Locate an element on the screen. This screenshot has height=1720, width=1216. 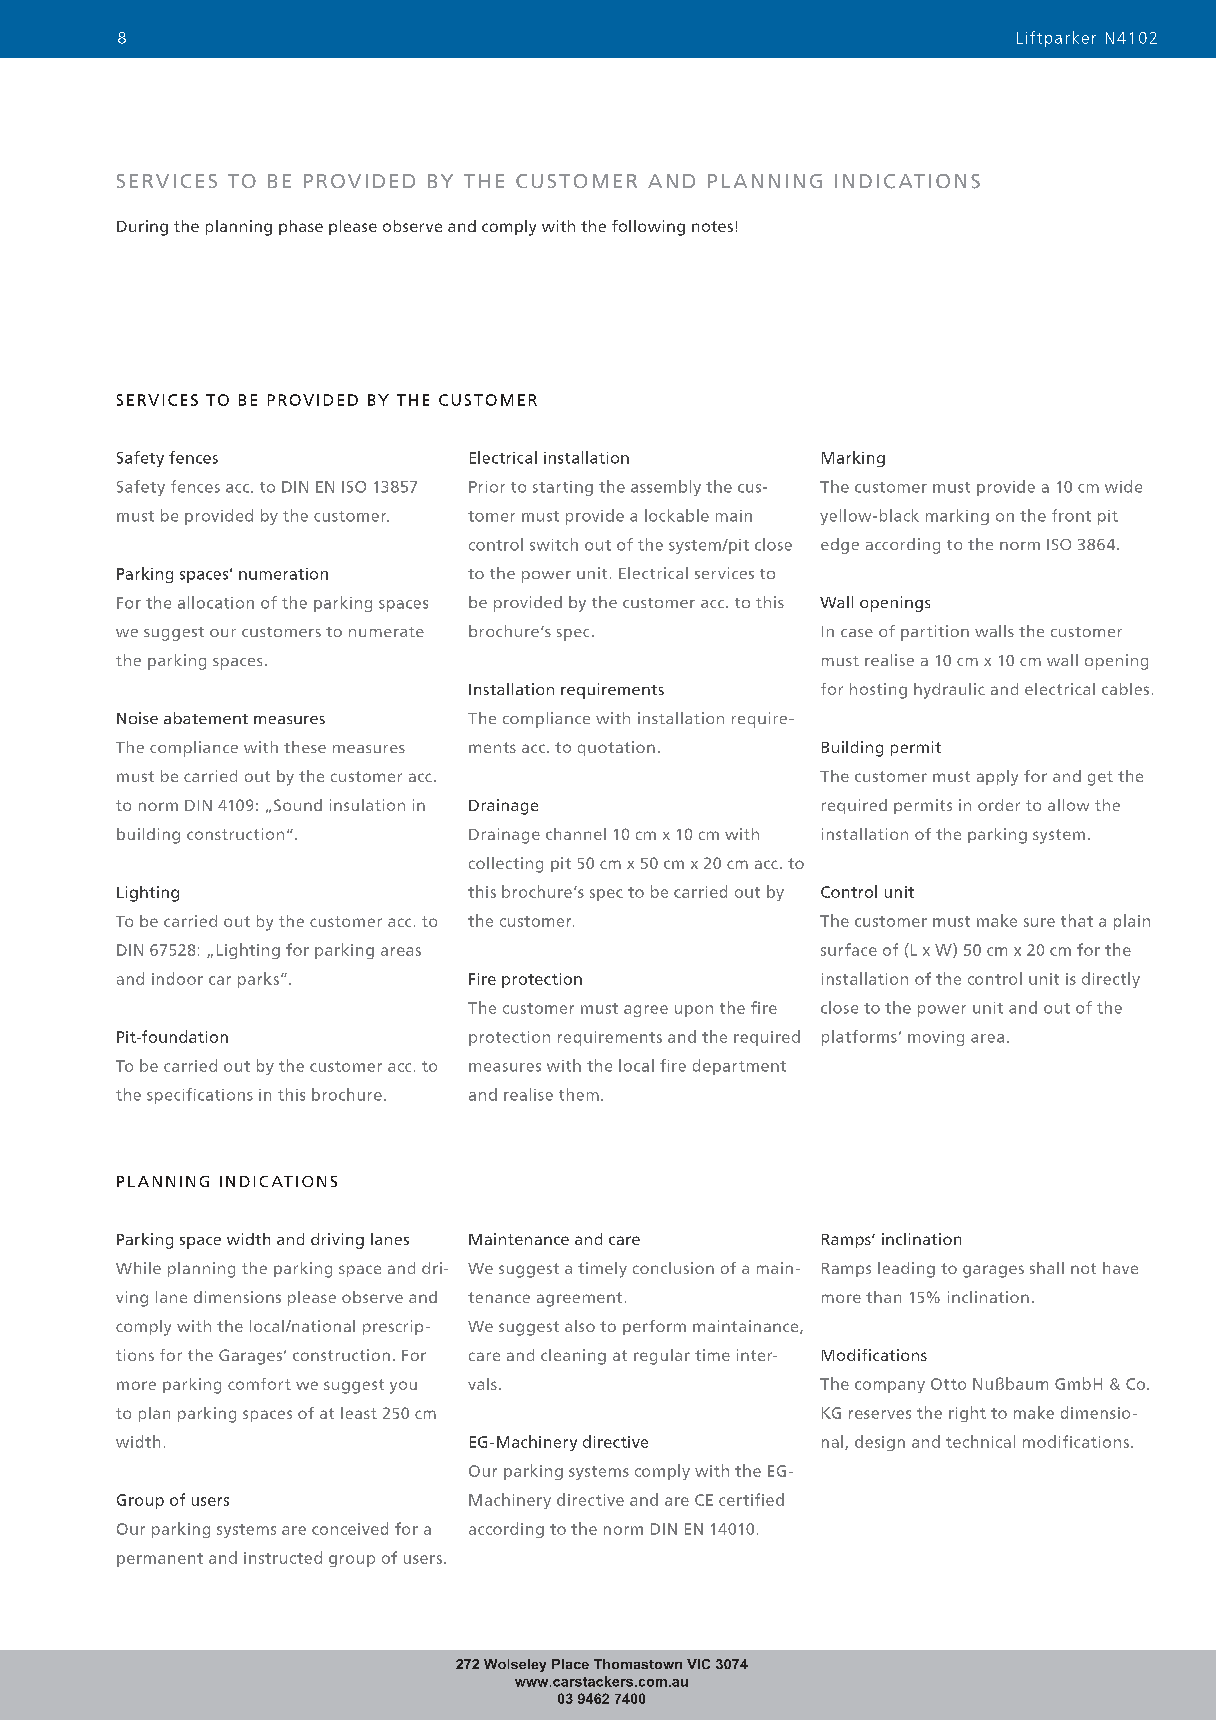
switch is located at coordinates (554, 544).
